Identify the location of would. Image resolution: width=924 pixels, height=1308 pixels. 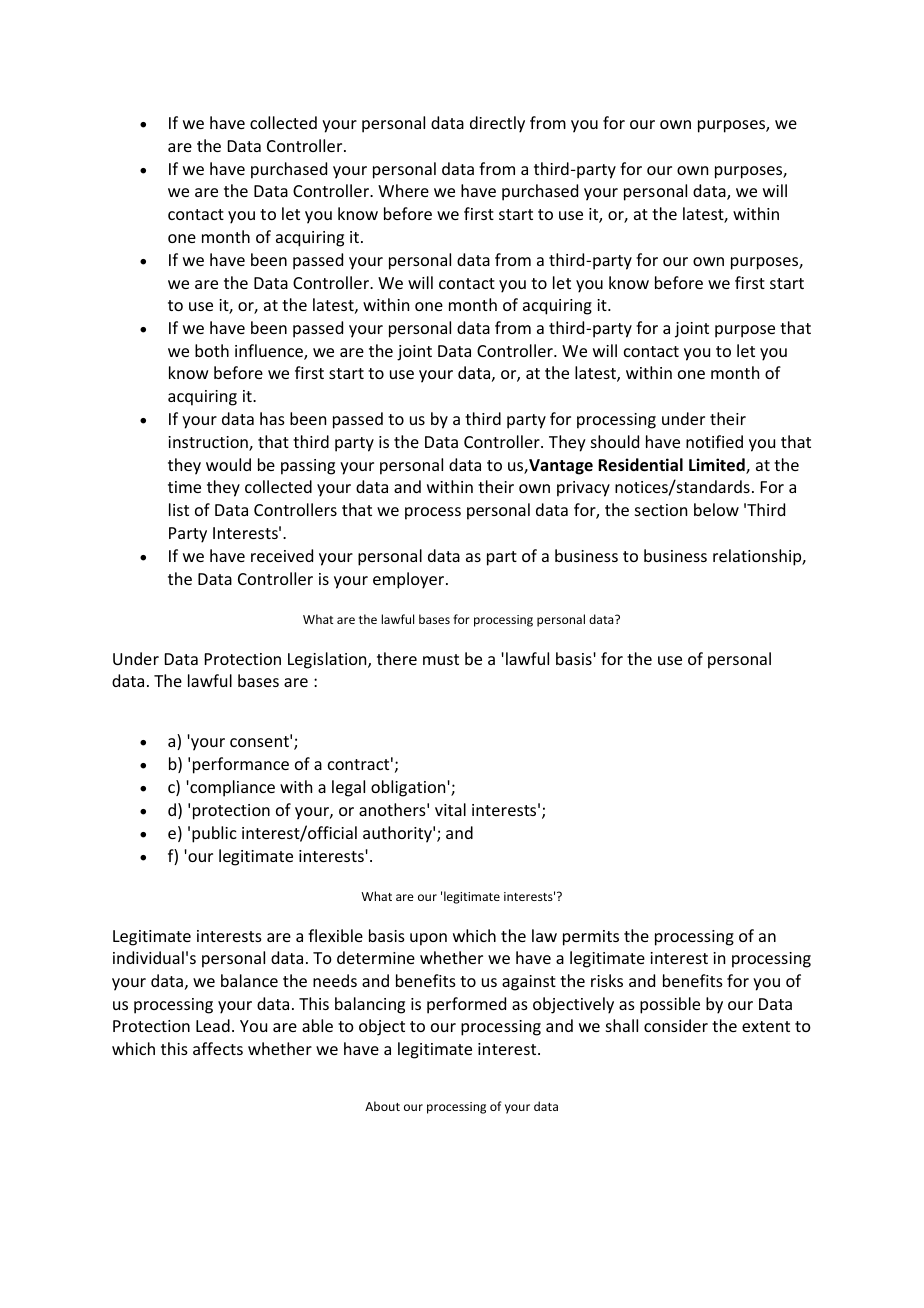
(228, 464).
